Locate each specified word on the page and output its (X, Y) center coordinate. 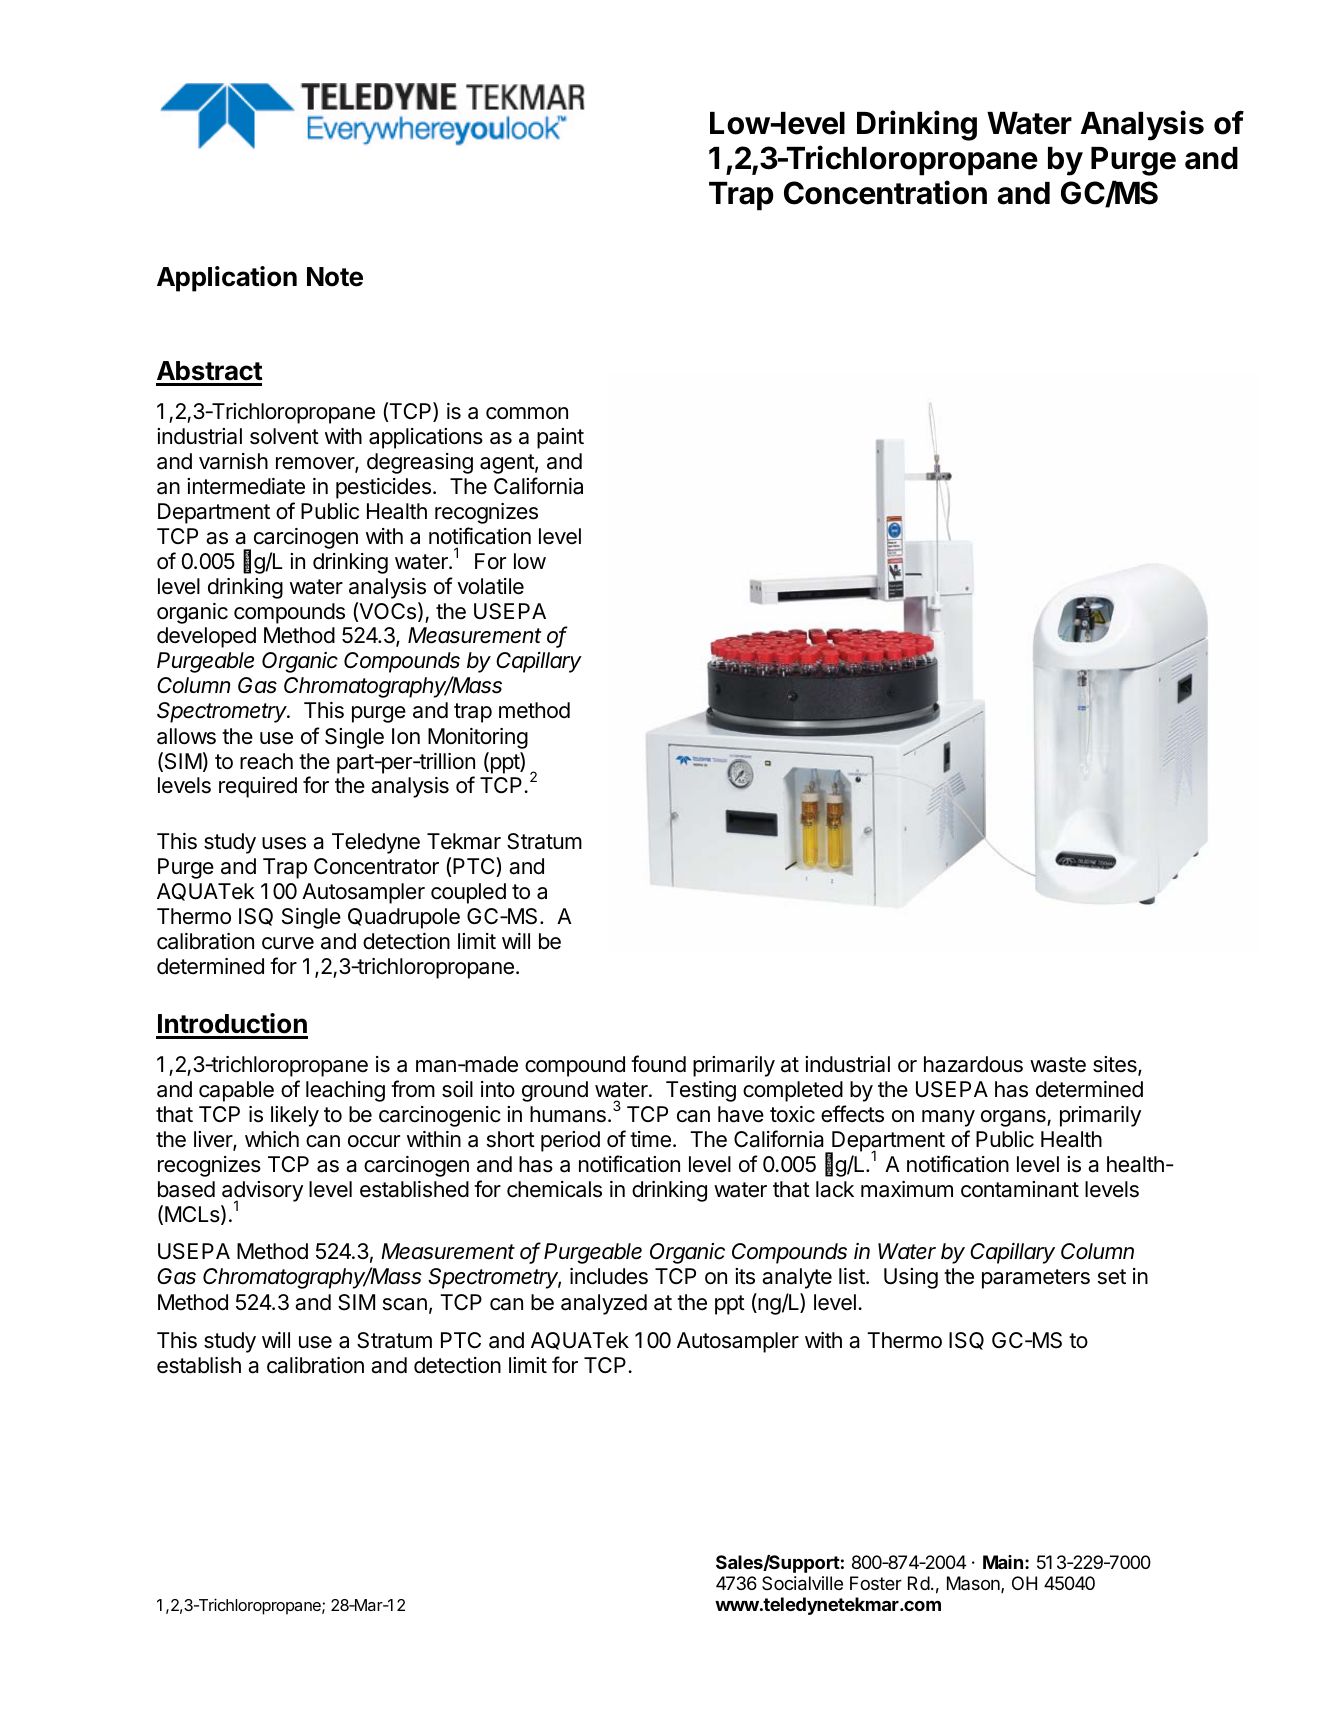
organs (1014, 1118)
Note (335, 277)
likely (295, 1116)
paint (560, 438)
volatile (490, 586)
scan (405, 1304)
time (650, 1139)
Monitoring (478, 738)
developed (206, 637)
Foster (876, 1583)
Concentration (885, 192)
